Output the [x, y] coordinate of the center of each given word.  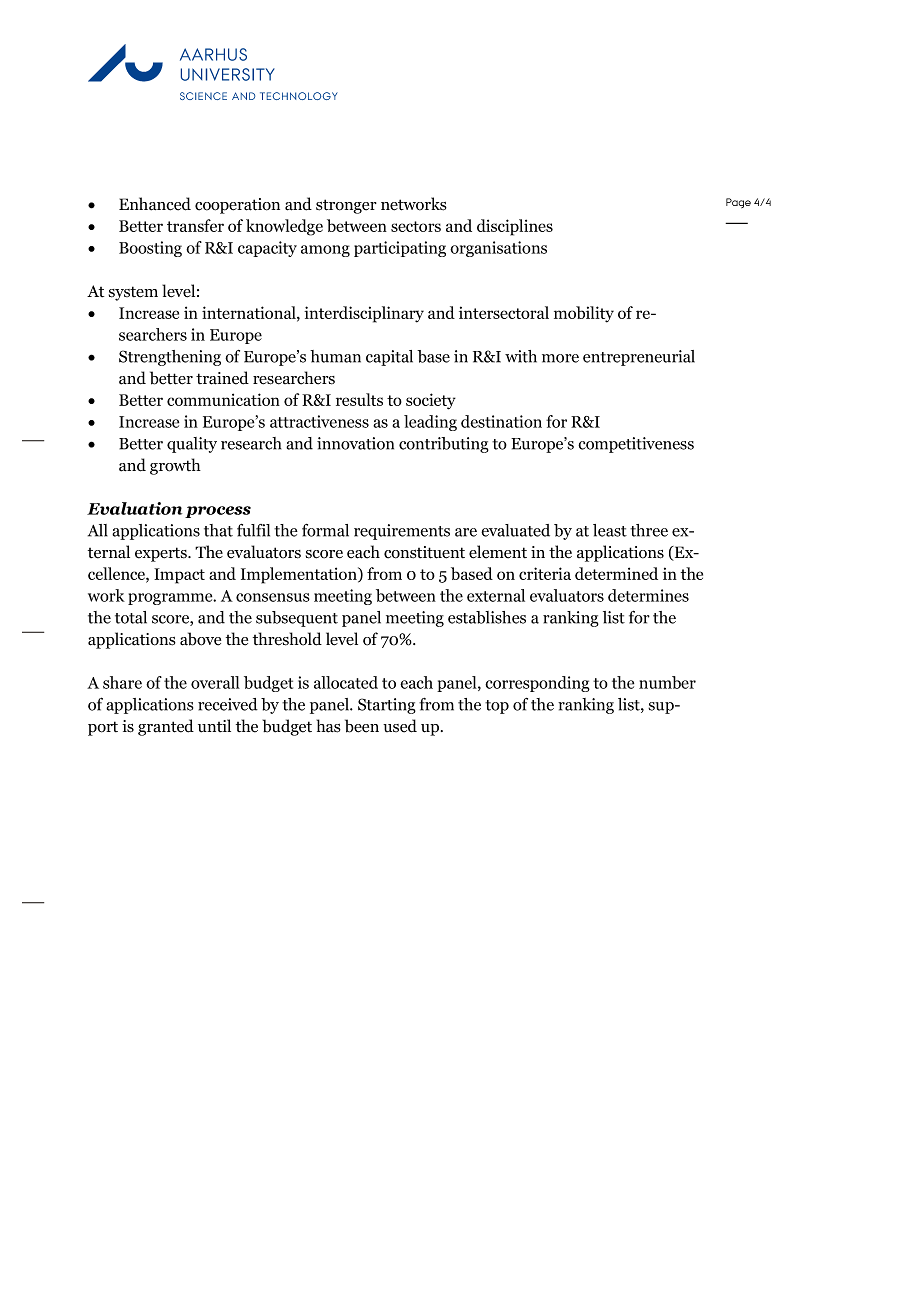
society [431, 401]
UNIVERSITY [228, 74]
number [667, 682]
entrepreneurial [639, 358]
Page [738, 203]
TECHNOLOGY [299, 96]
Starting [387, 706]
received [228, 704]
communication [223, 399]
